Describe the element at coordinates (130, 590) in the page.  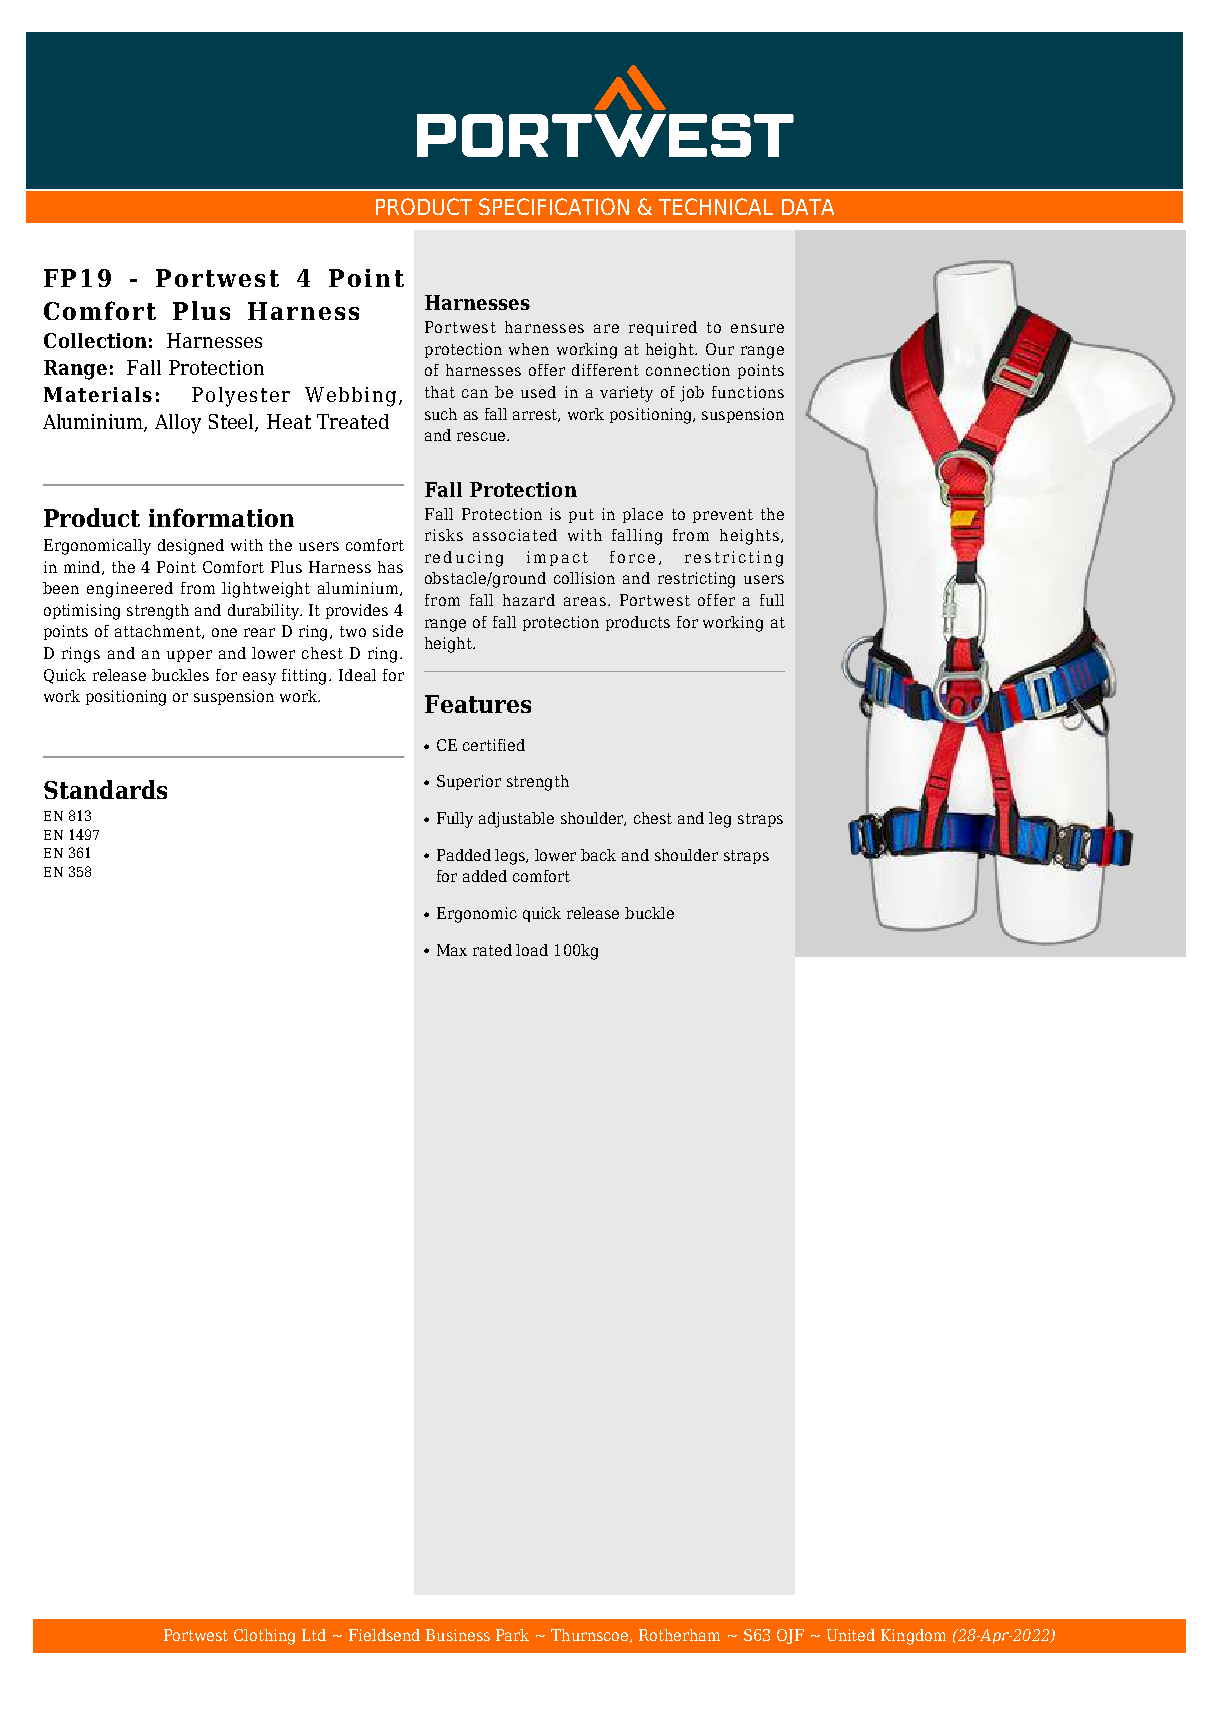
I see `engineered` at that location.
